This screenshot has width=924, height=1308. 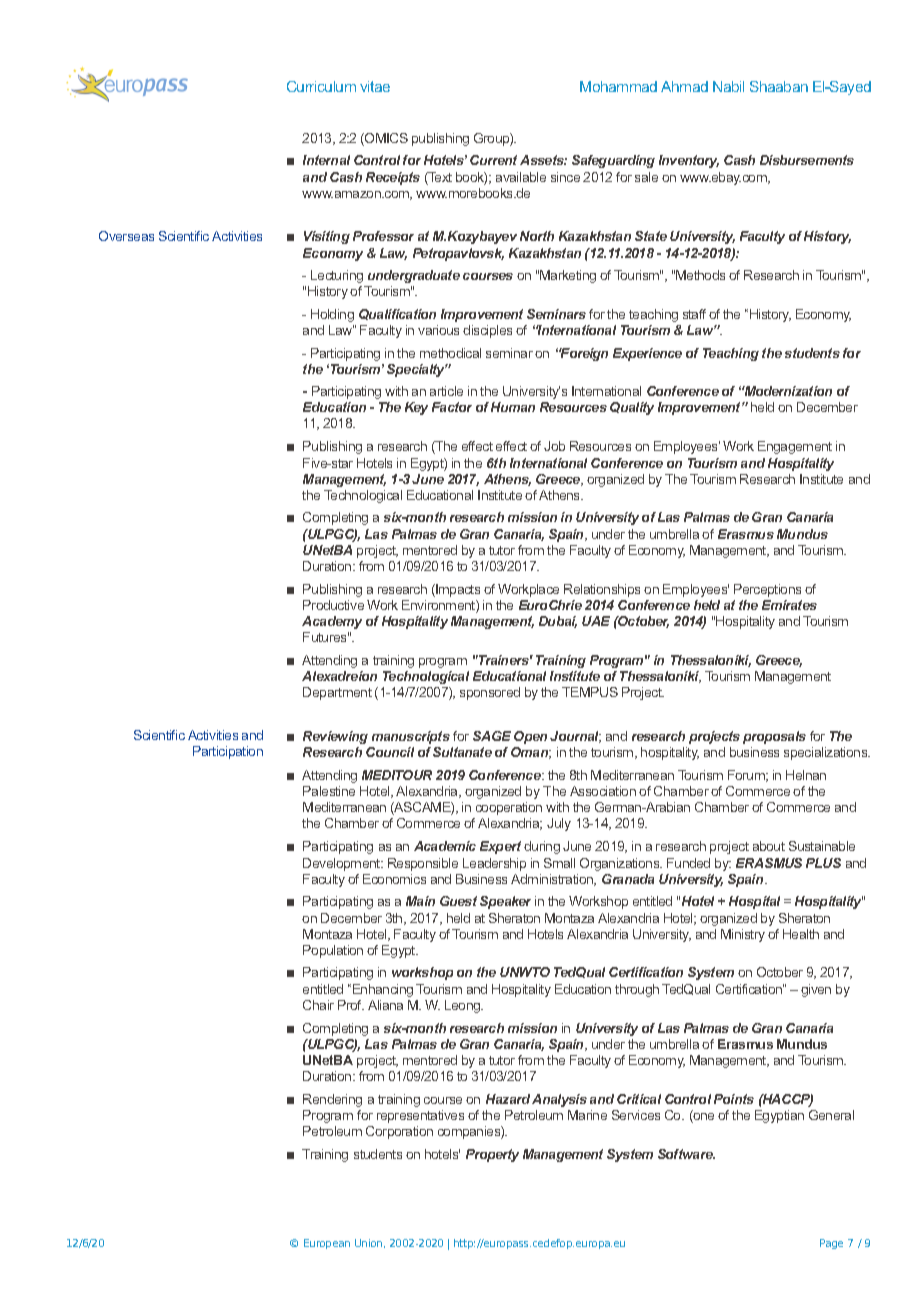 What do you see at coordinates (321, 86) in the screenshot?
I see `Curriculum` at bounding box center [321, 86].
